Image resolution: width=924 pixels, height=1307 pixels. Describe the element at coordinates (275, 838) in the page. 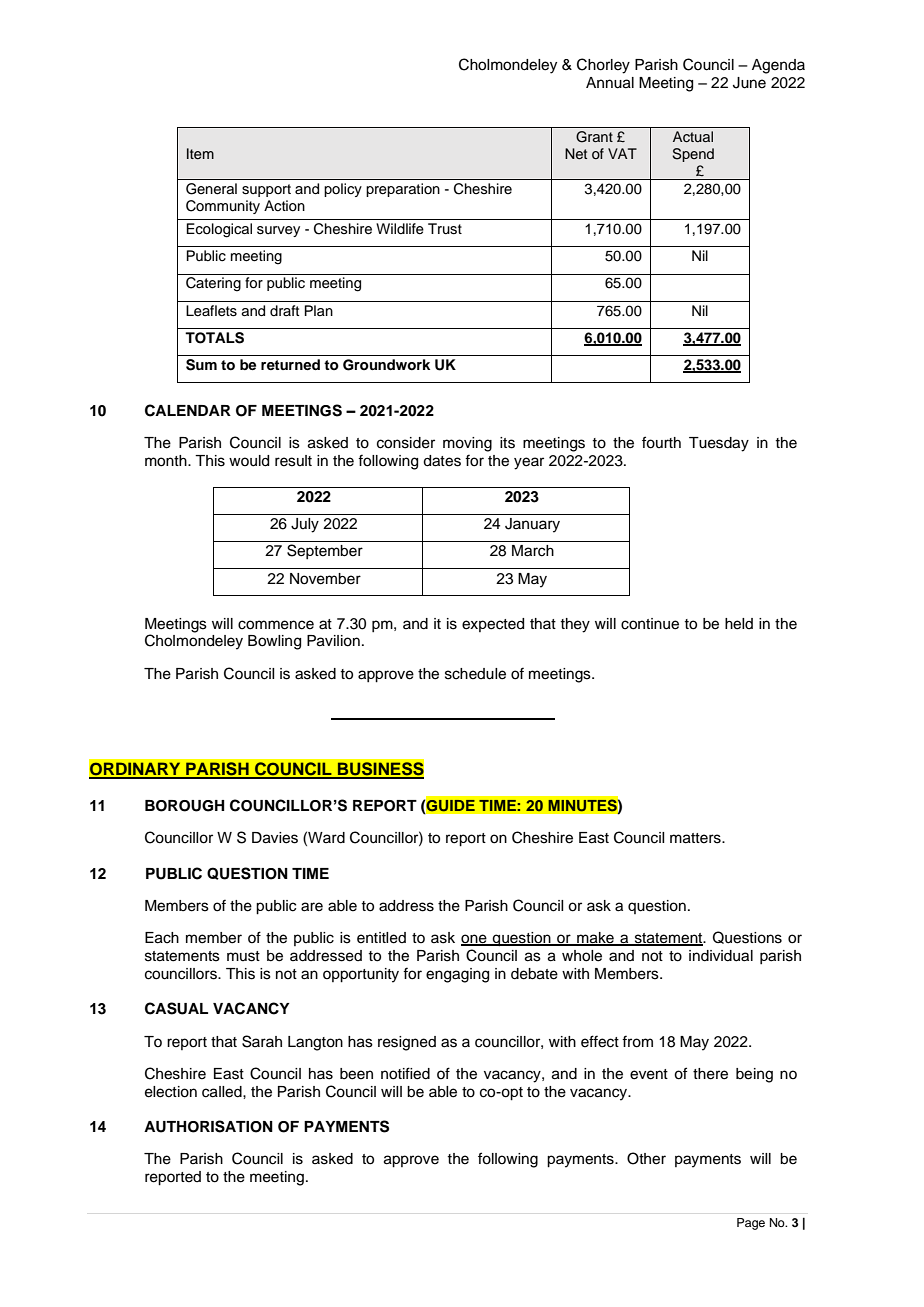

I see `Davies` at that location.
